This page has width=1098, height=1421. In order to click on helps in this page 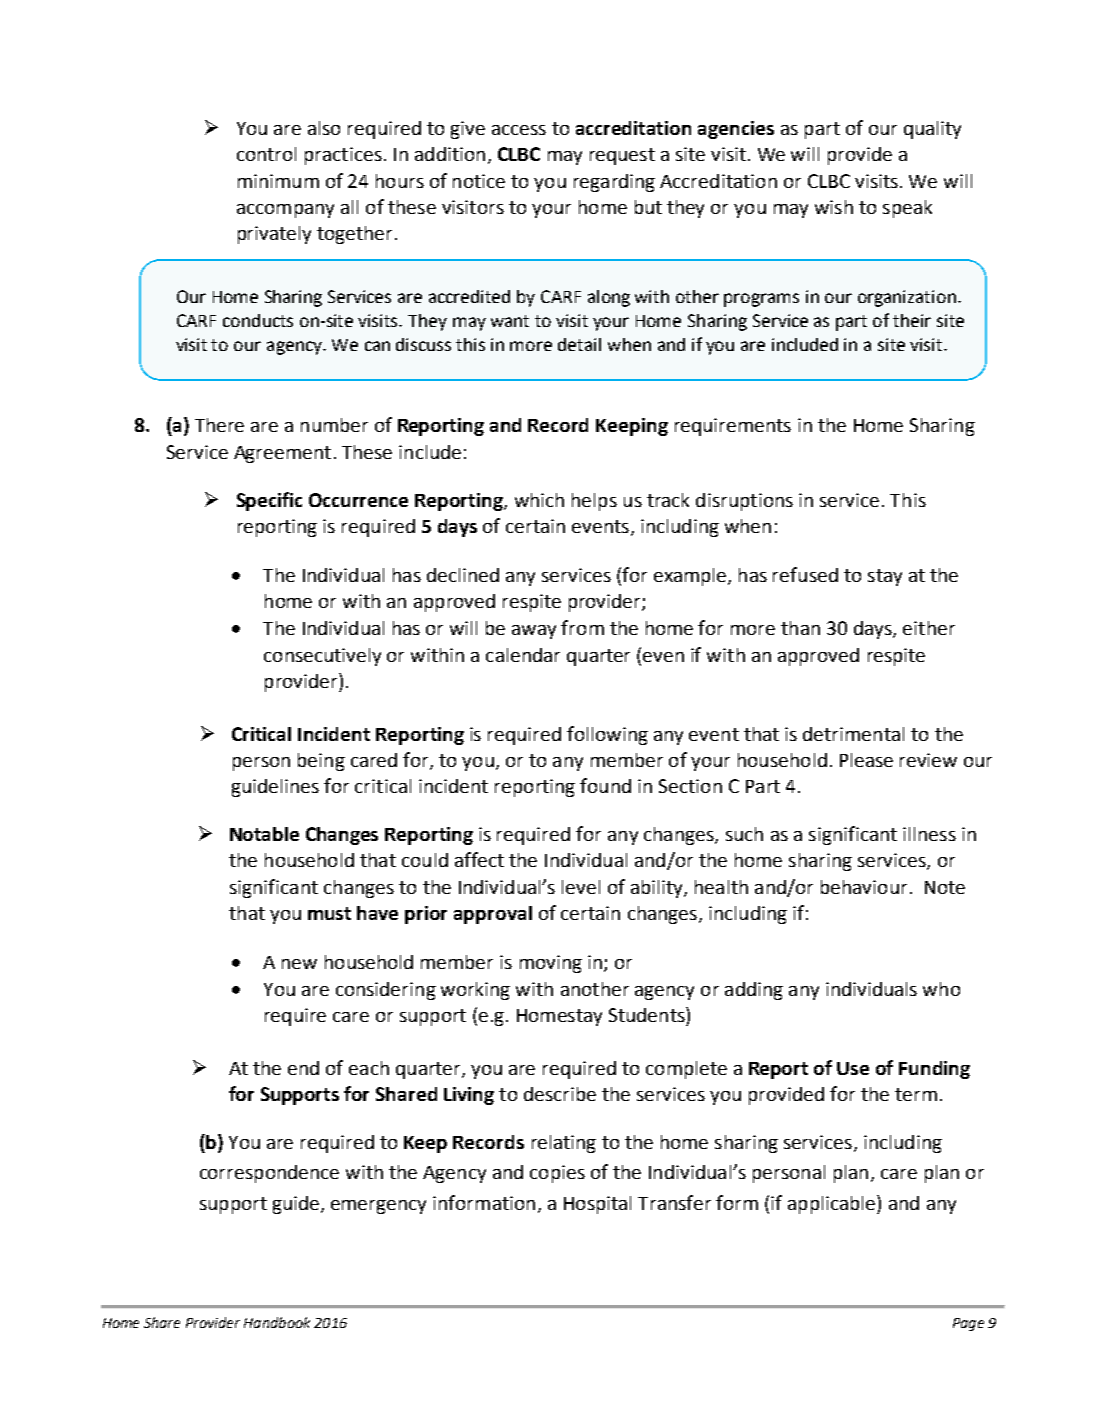, I will do `click(594, 502)`.
